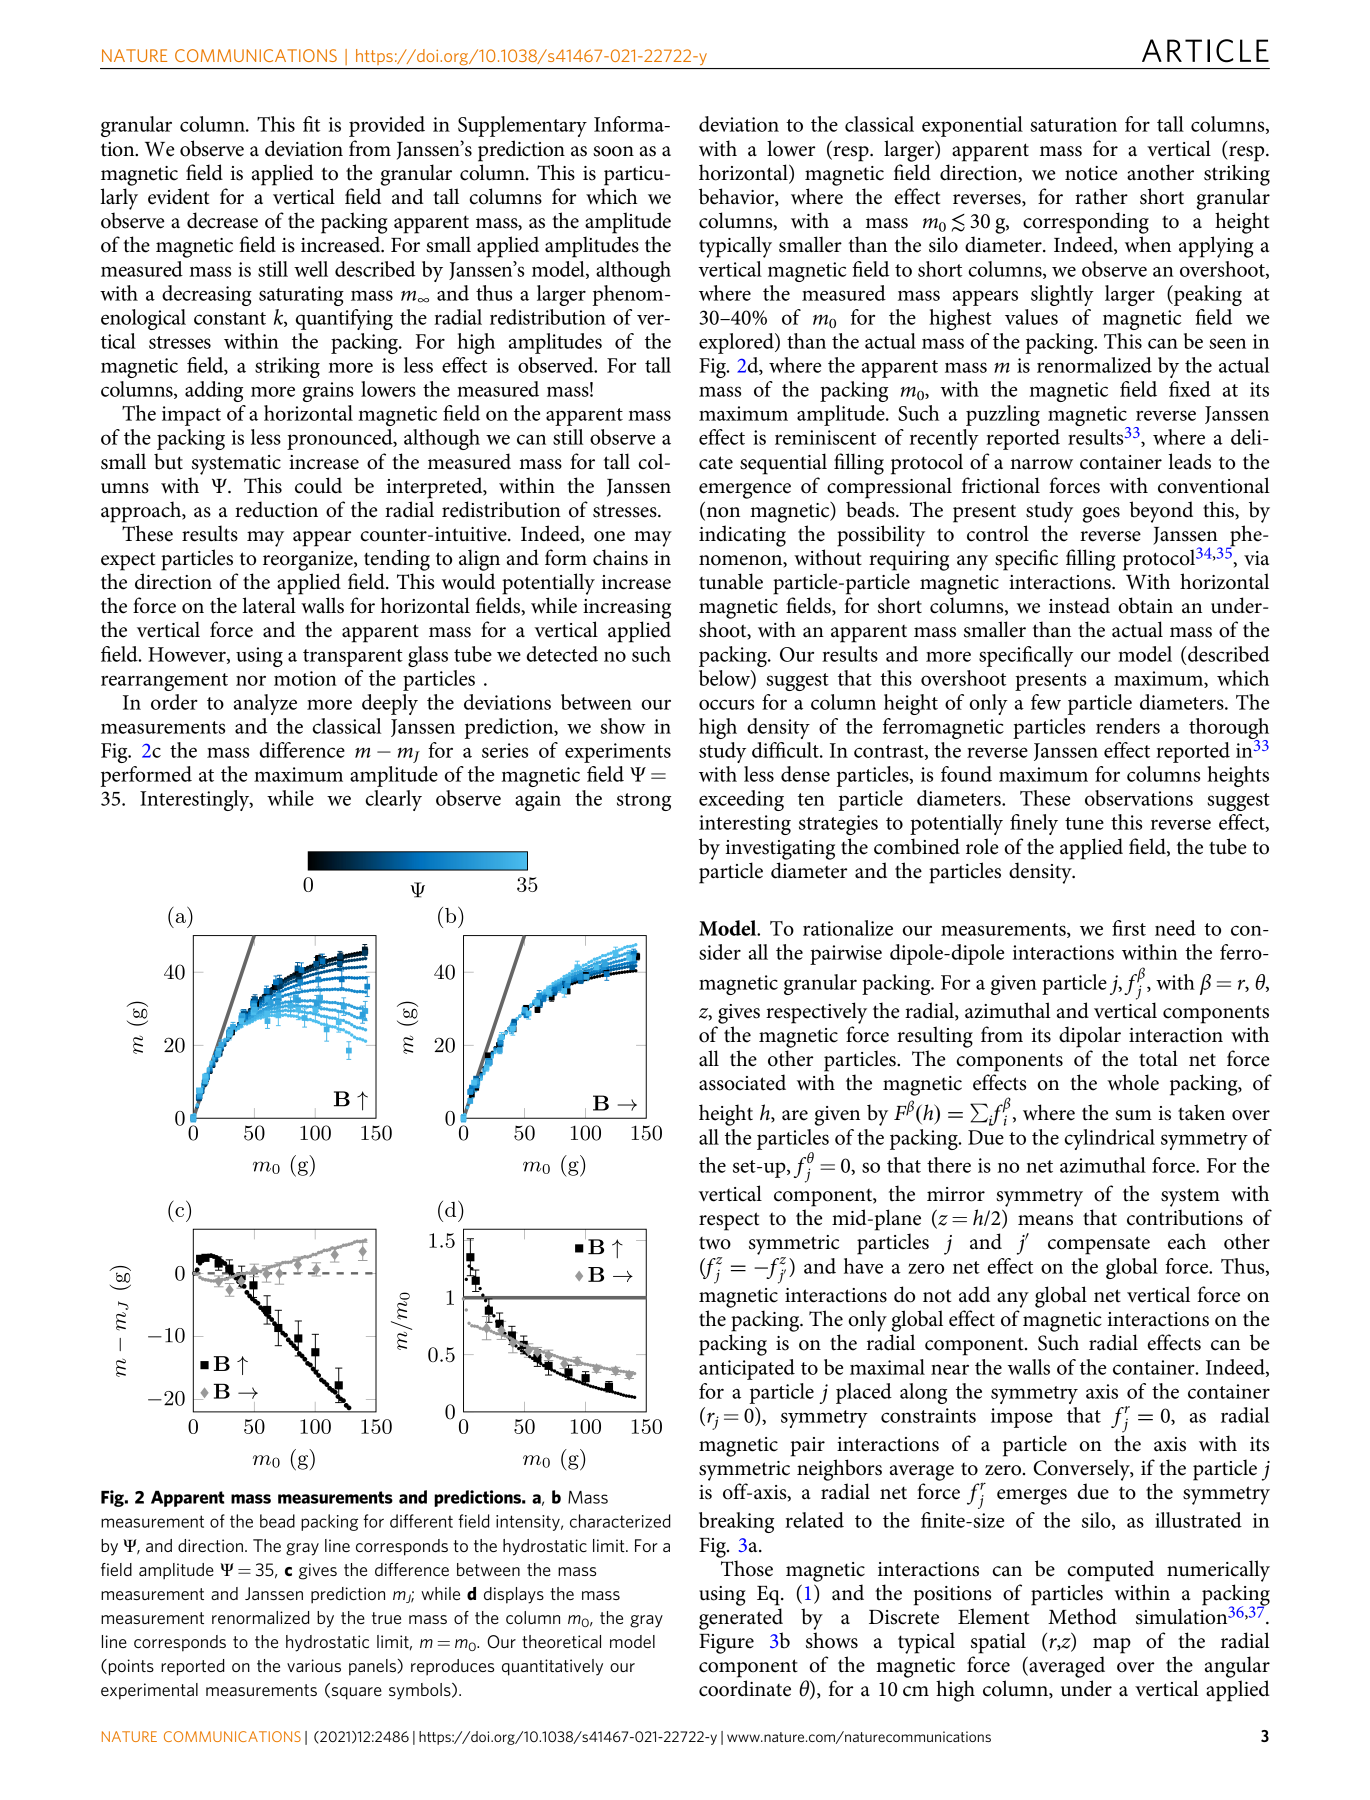  I want to click on soon, so click(613, 151).
